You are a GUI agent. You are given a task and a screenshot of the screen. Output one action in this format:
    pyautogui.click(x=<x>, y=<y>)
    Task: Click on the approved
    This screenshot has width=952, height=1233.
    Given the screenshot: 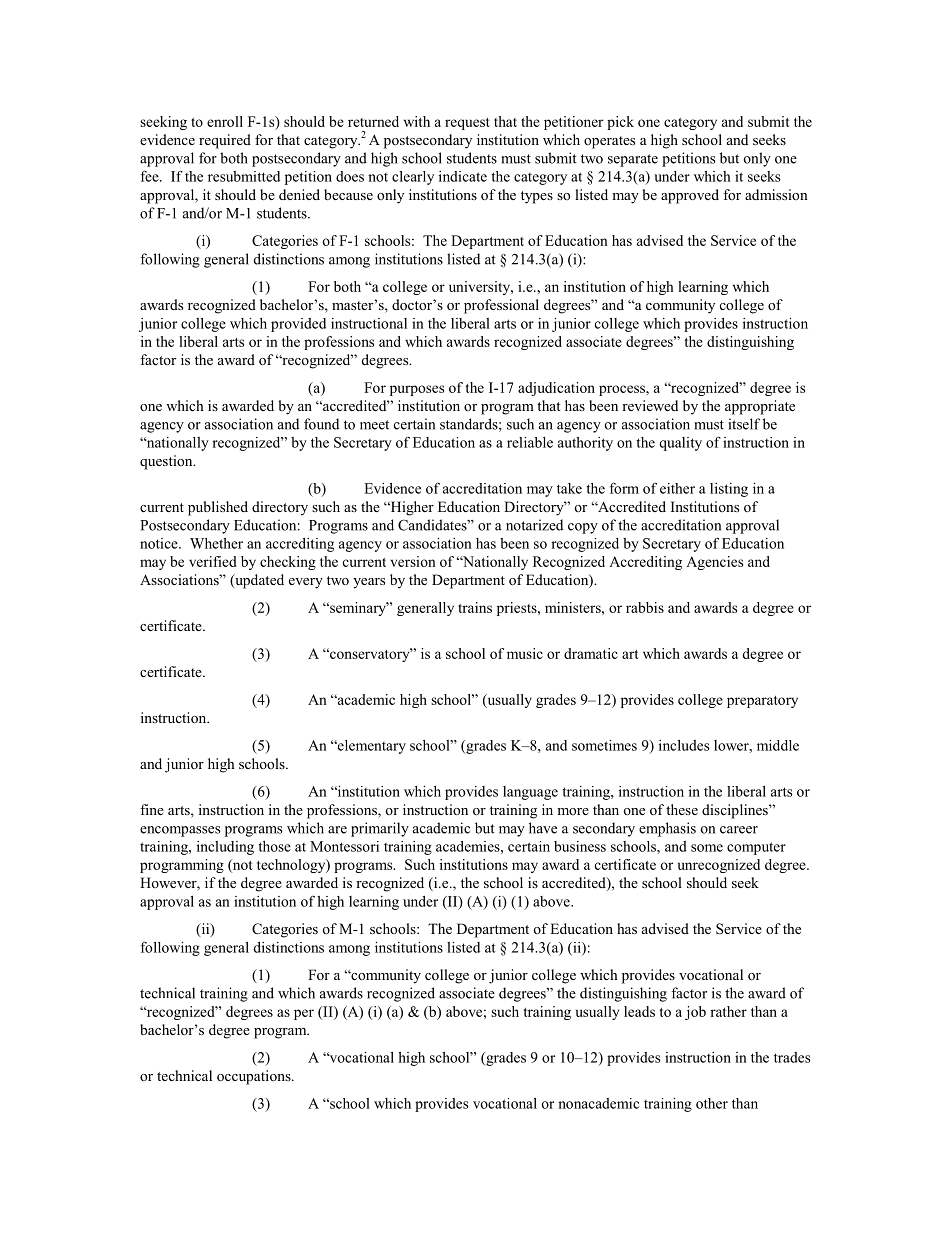 What is the action you would take?
    pyautogui.click(x=690, y=196)
